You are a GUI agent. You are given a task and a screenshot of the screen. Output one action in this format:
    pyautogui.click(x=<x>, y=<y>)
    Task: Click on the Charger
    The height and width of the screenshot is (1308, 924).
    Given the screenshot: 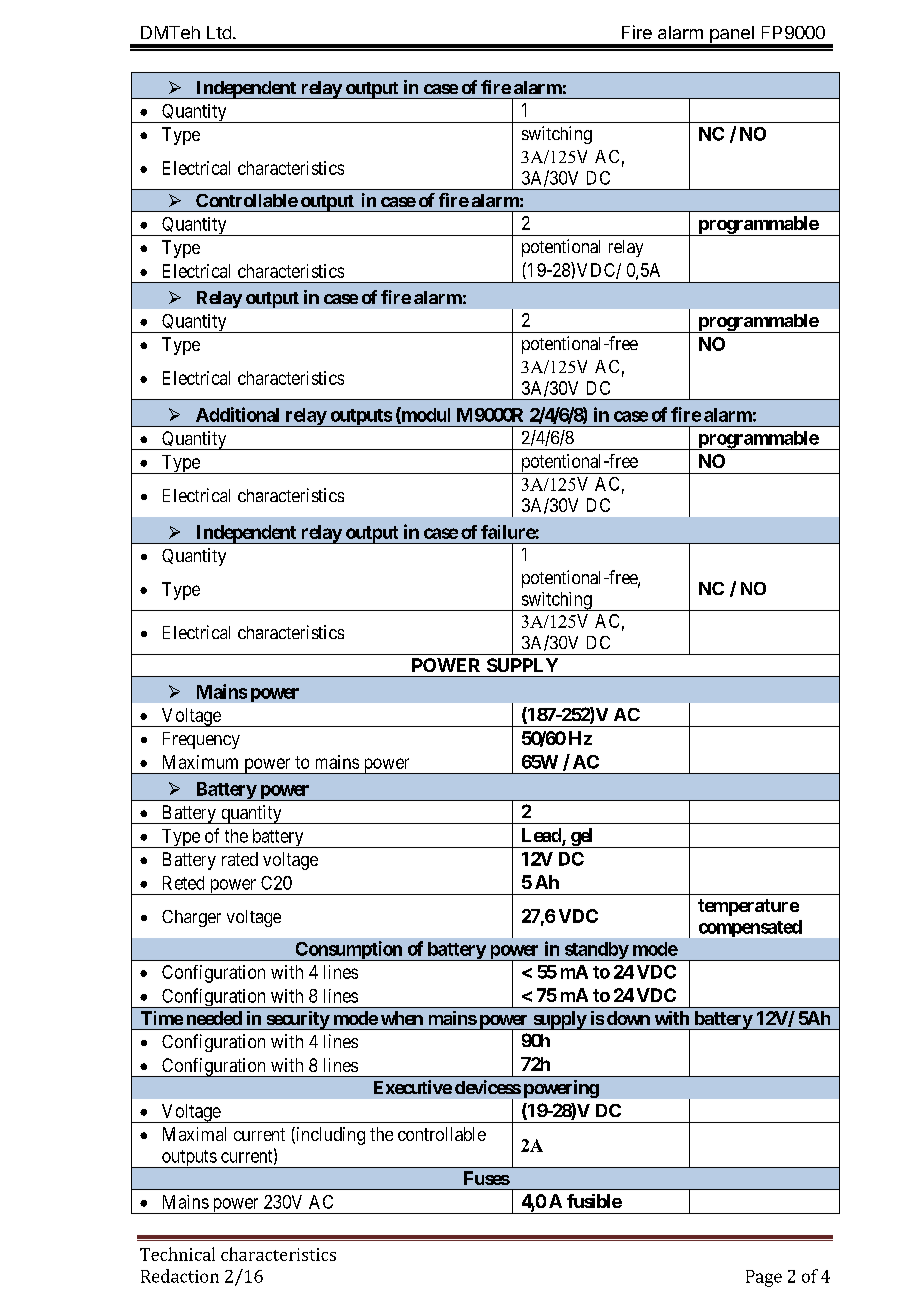 What is the action you would take?
    pyautogui.click(x=191, y=918)
